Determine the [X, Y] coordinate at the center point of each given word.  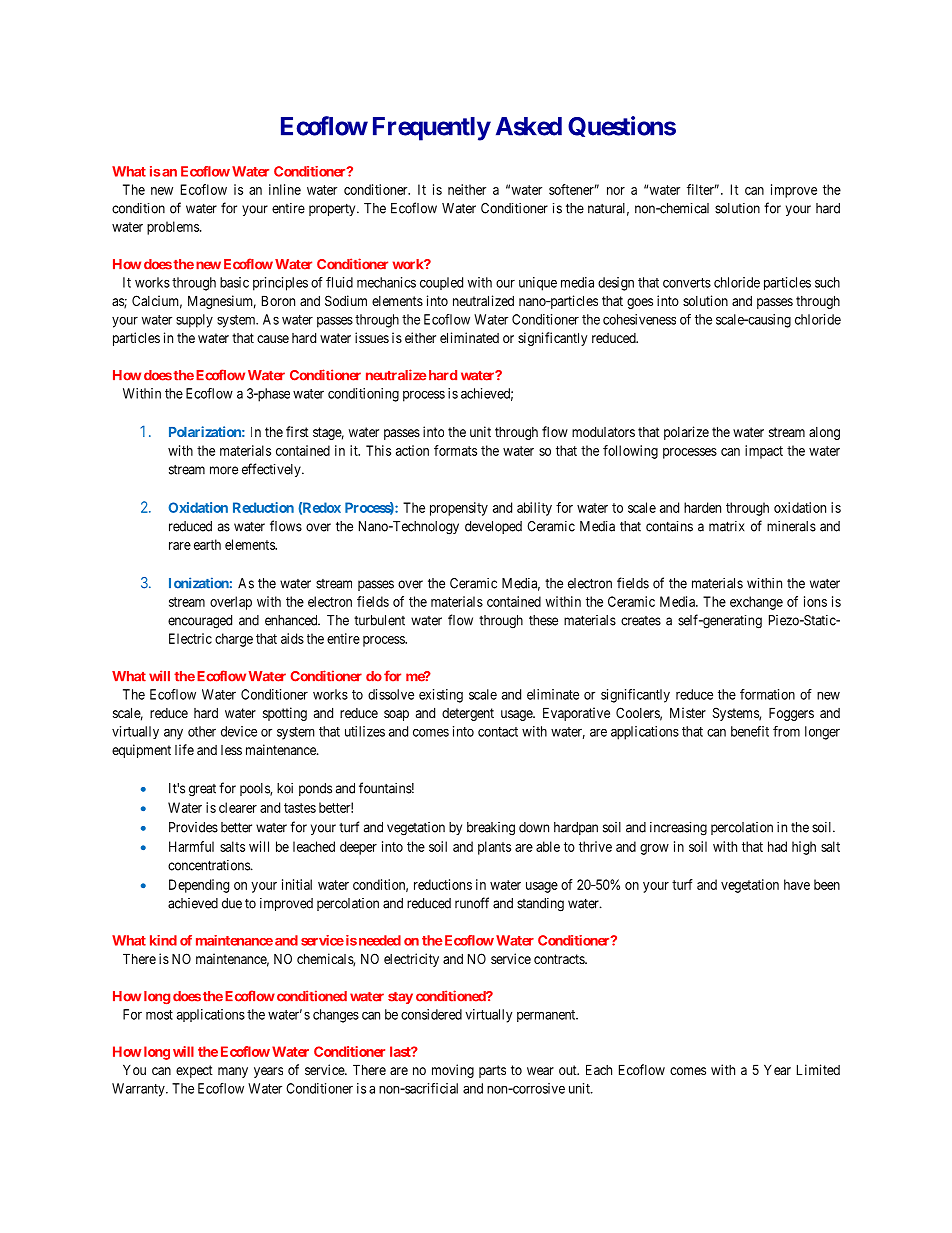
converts [687, 283]
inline [285, 189]
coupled [441, 283]
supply [194, 321]
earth [207, 544]
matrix [726, 526]
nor [616, 191]
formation [767, 694]
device [239, 731]
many [233, 1072]
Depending [199, 886]
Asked [529, 126]
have [797, 884]
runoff [472, 903]
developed [493, 527]
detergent [468, 714]
